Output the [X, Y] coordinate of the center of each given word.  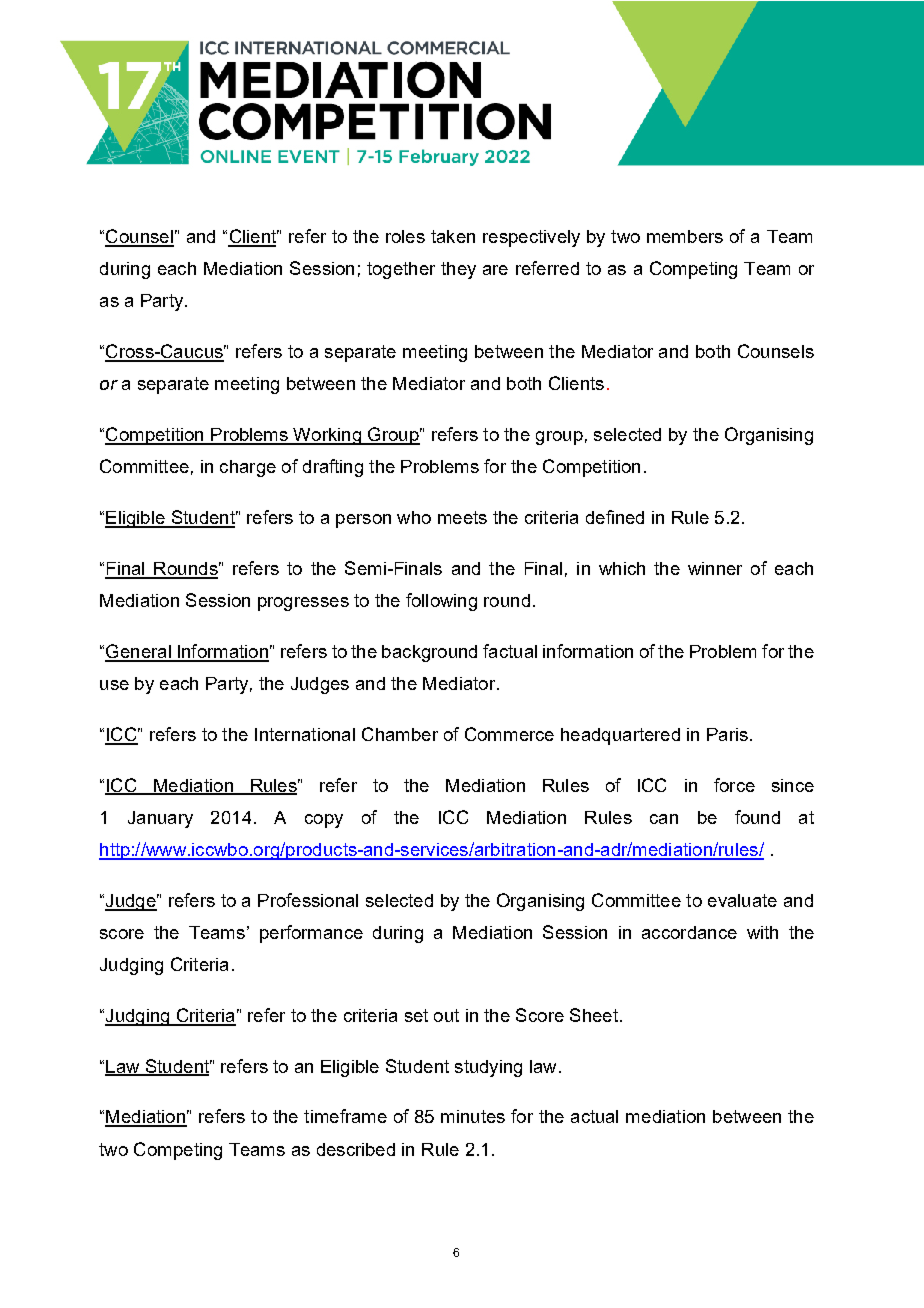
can [664, 819]
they [458, 270]
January [160, 819]
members [685, 236]
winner [715, 568]
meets [462, 517]
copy [324, 821]
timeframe [345, 1116]
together [401, 270]
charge [248, 468]
